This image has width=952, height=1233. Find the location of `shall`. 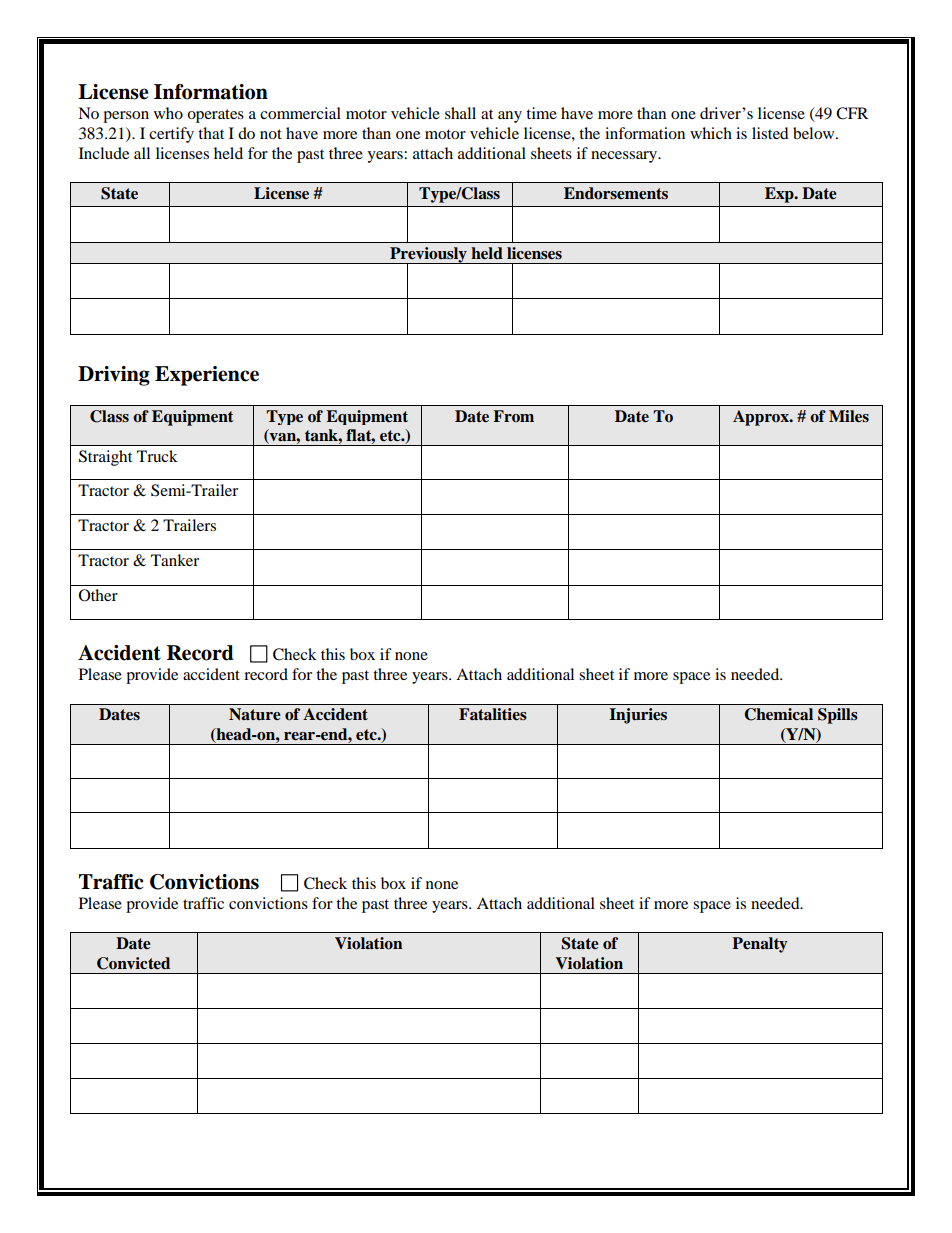

shall is located at coordinates (460, 113).
